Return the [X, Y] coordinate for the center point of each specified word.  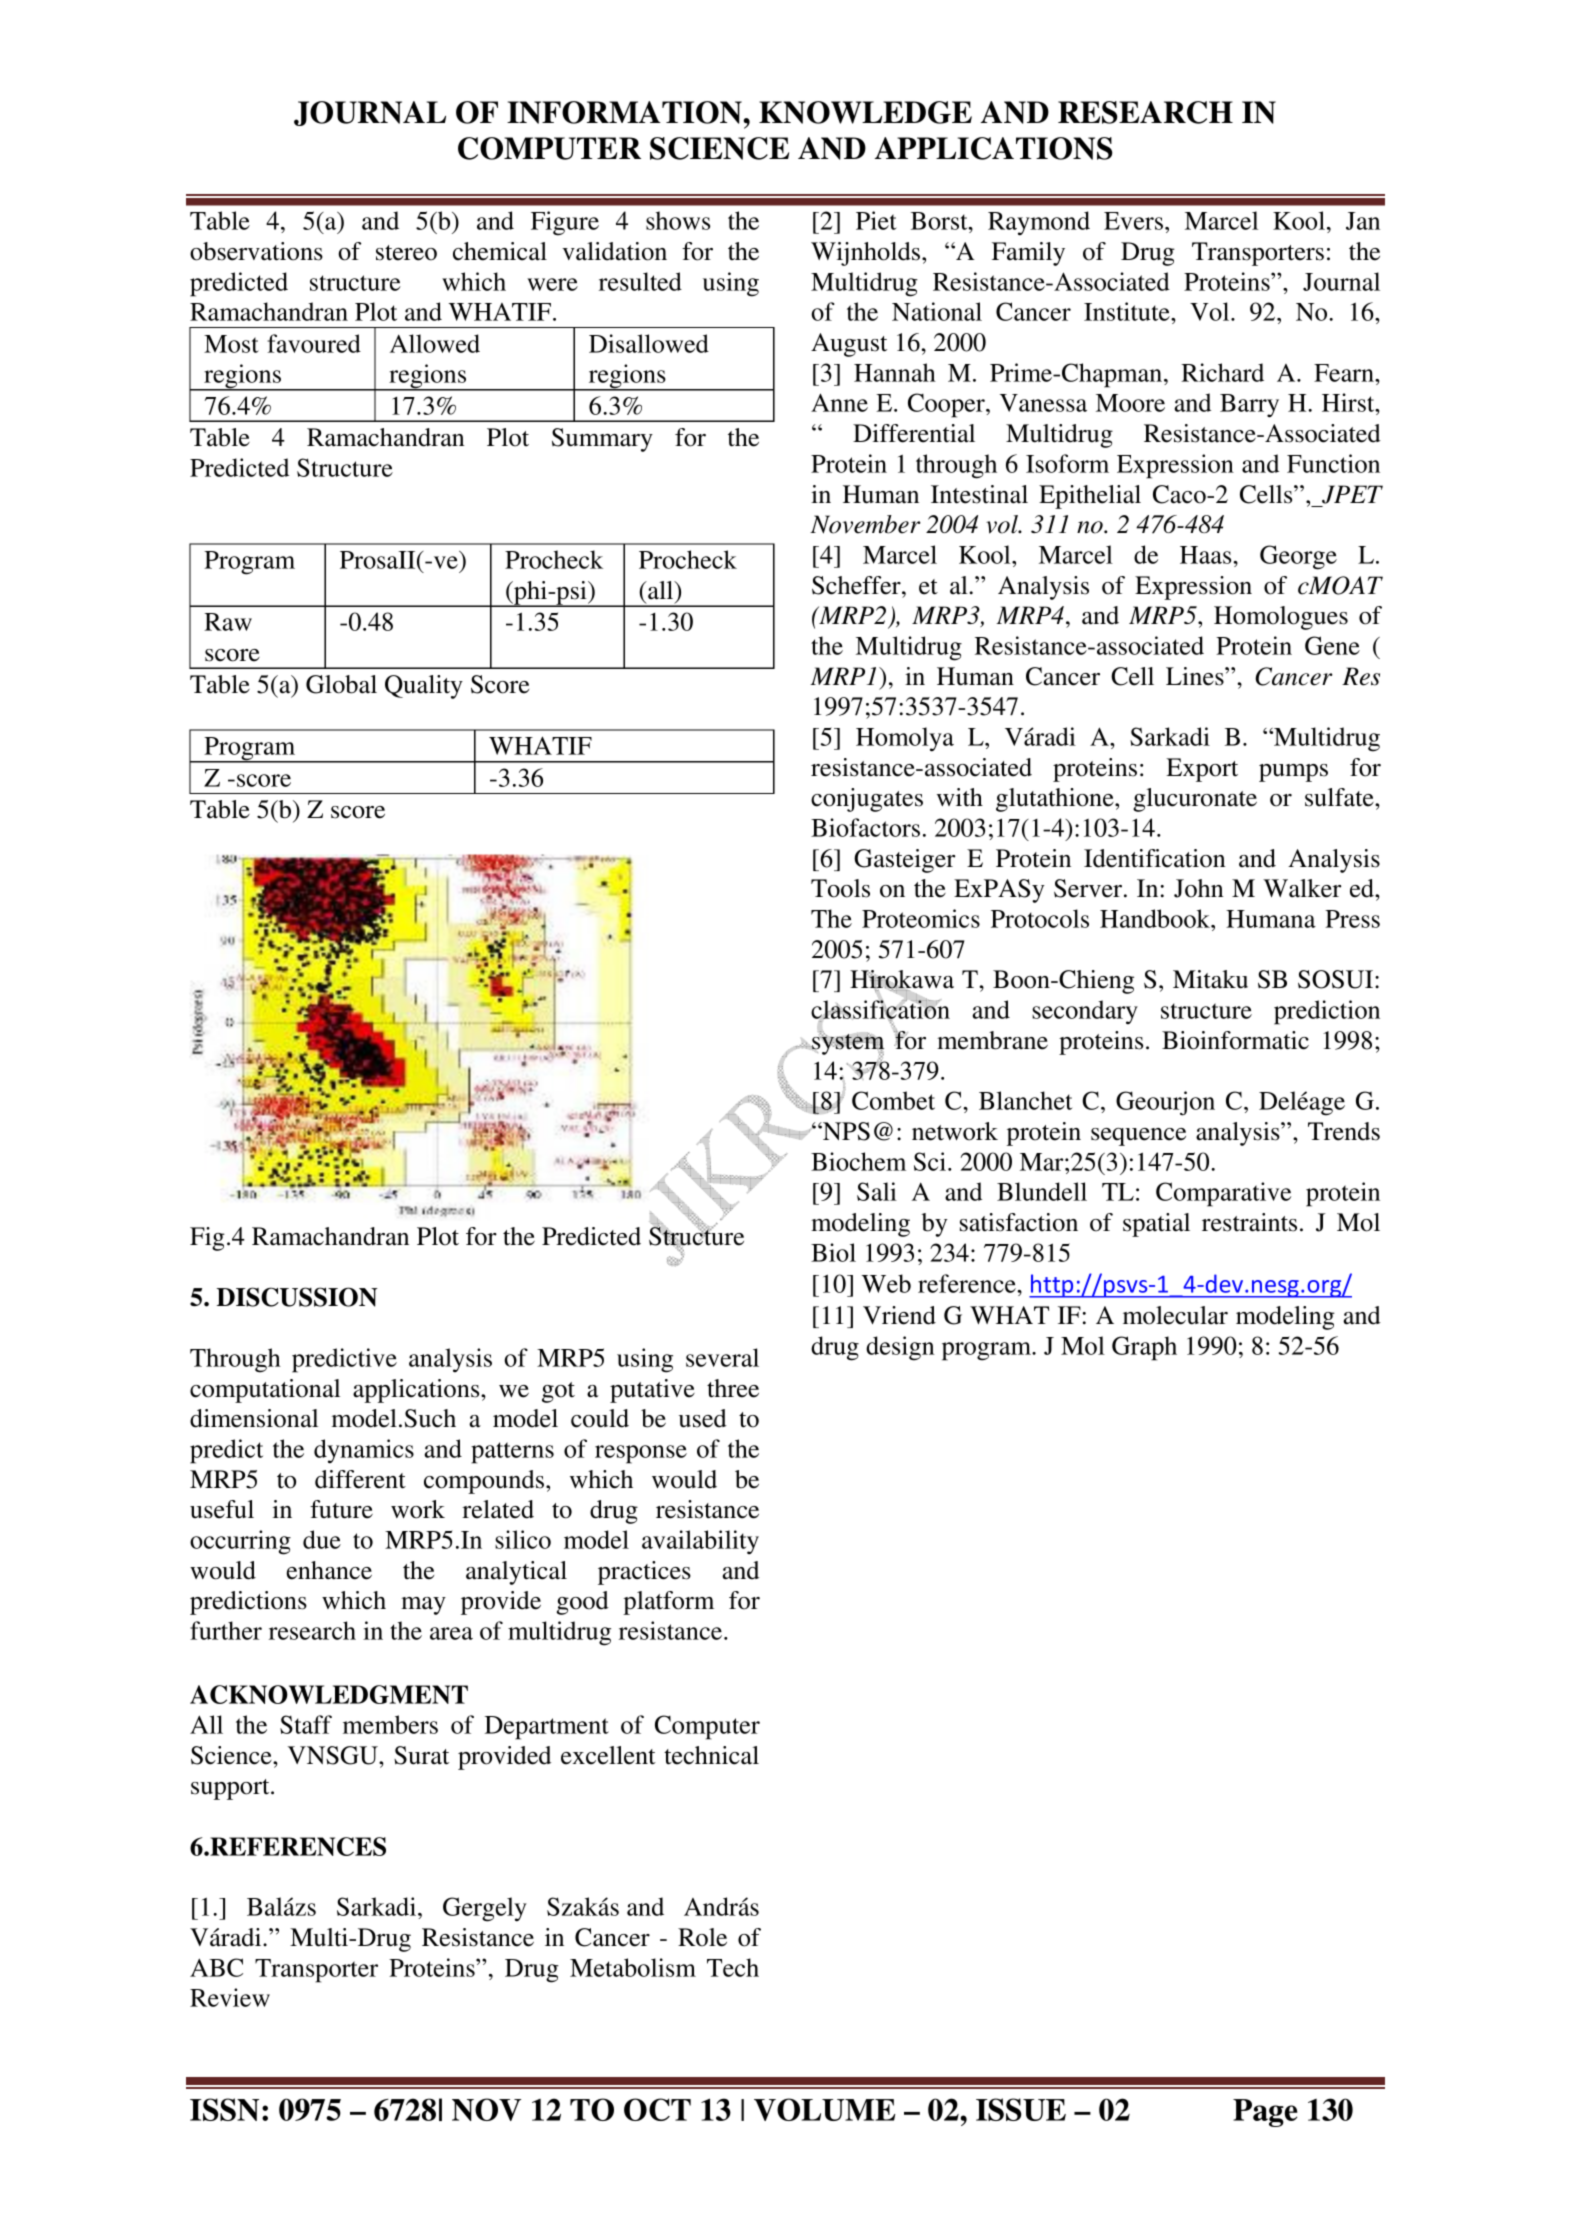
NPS [845, 1131]
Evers [1133, 221]
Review [230, 1997]
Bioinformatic [1235, 1040]
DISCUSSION [297, 1297]
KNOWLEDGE [865, 112]
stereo [406, 253]
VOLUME [824, 2109]
